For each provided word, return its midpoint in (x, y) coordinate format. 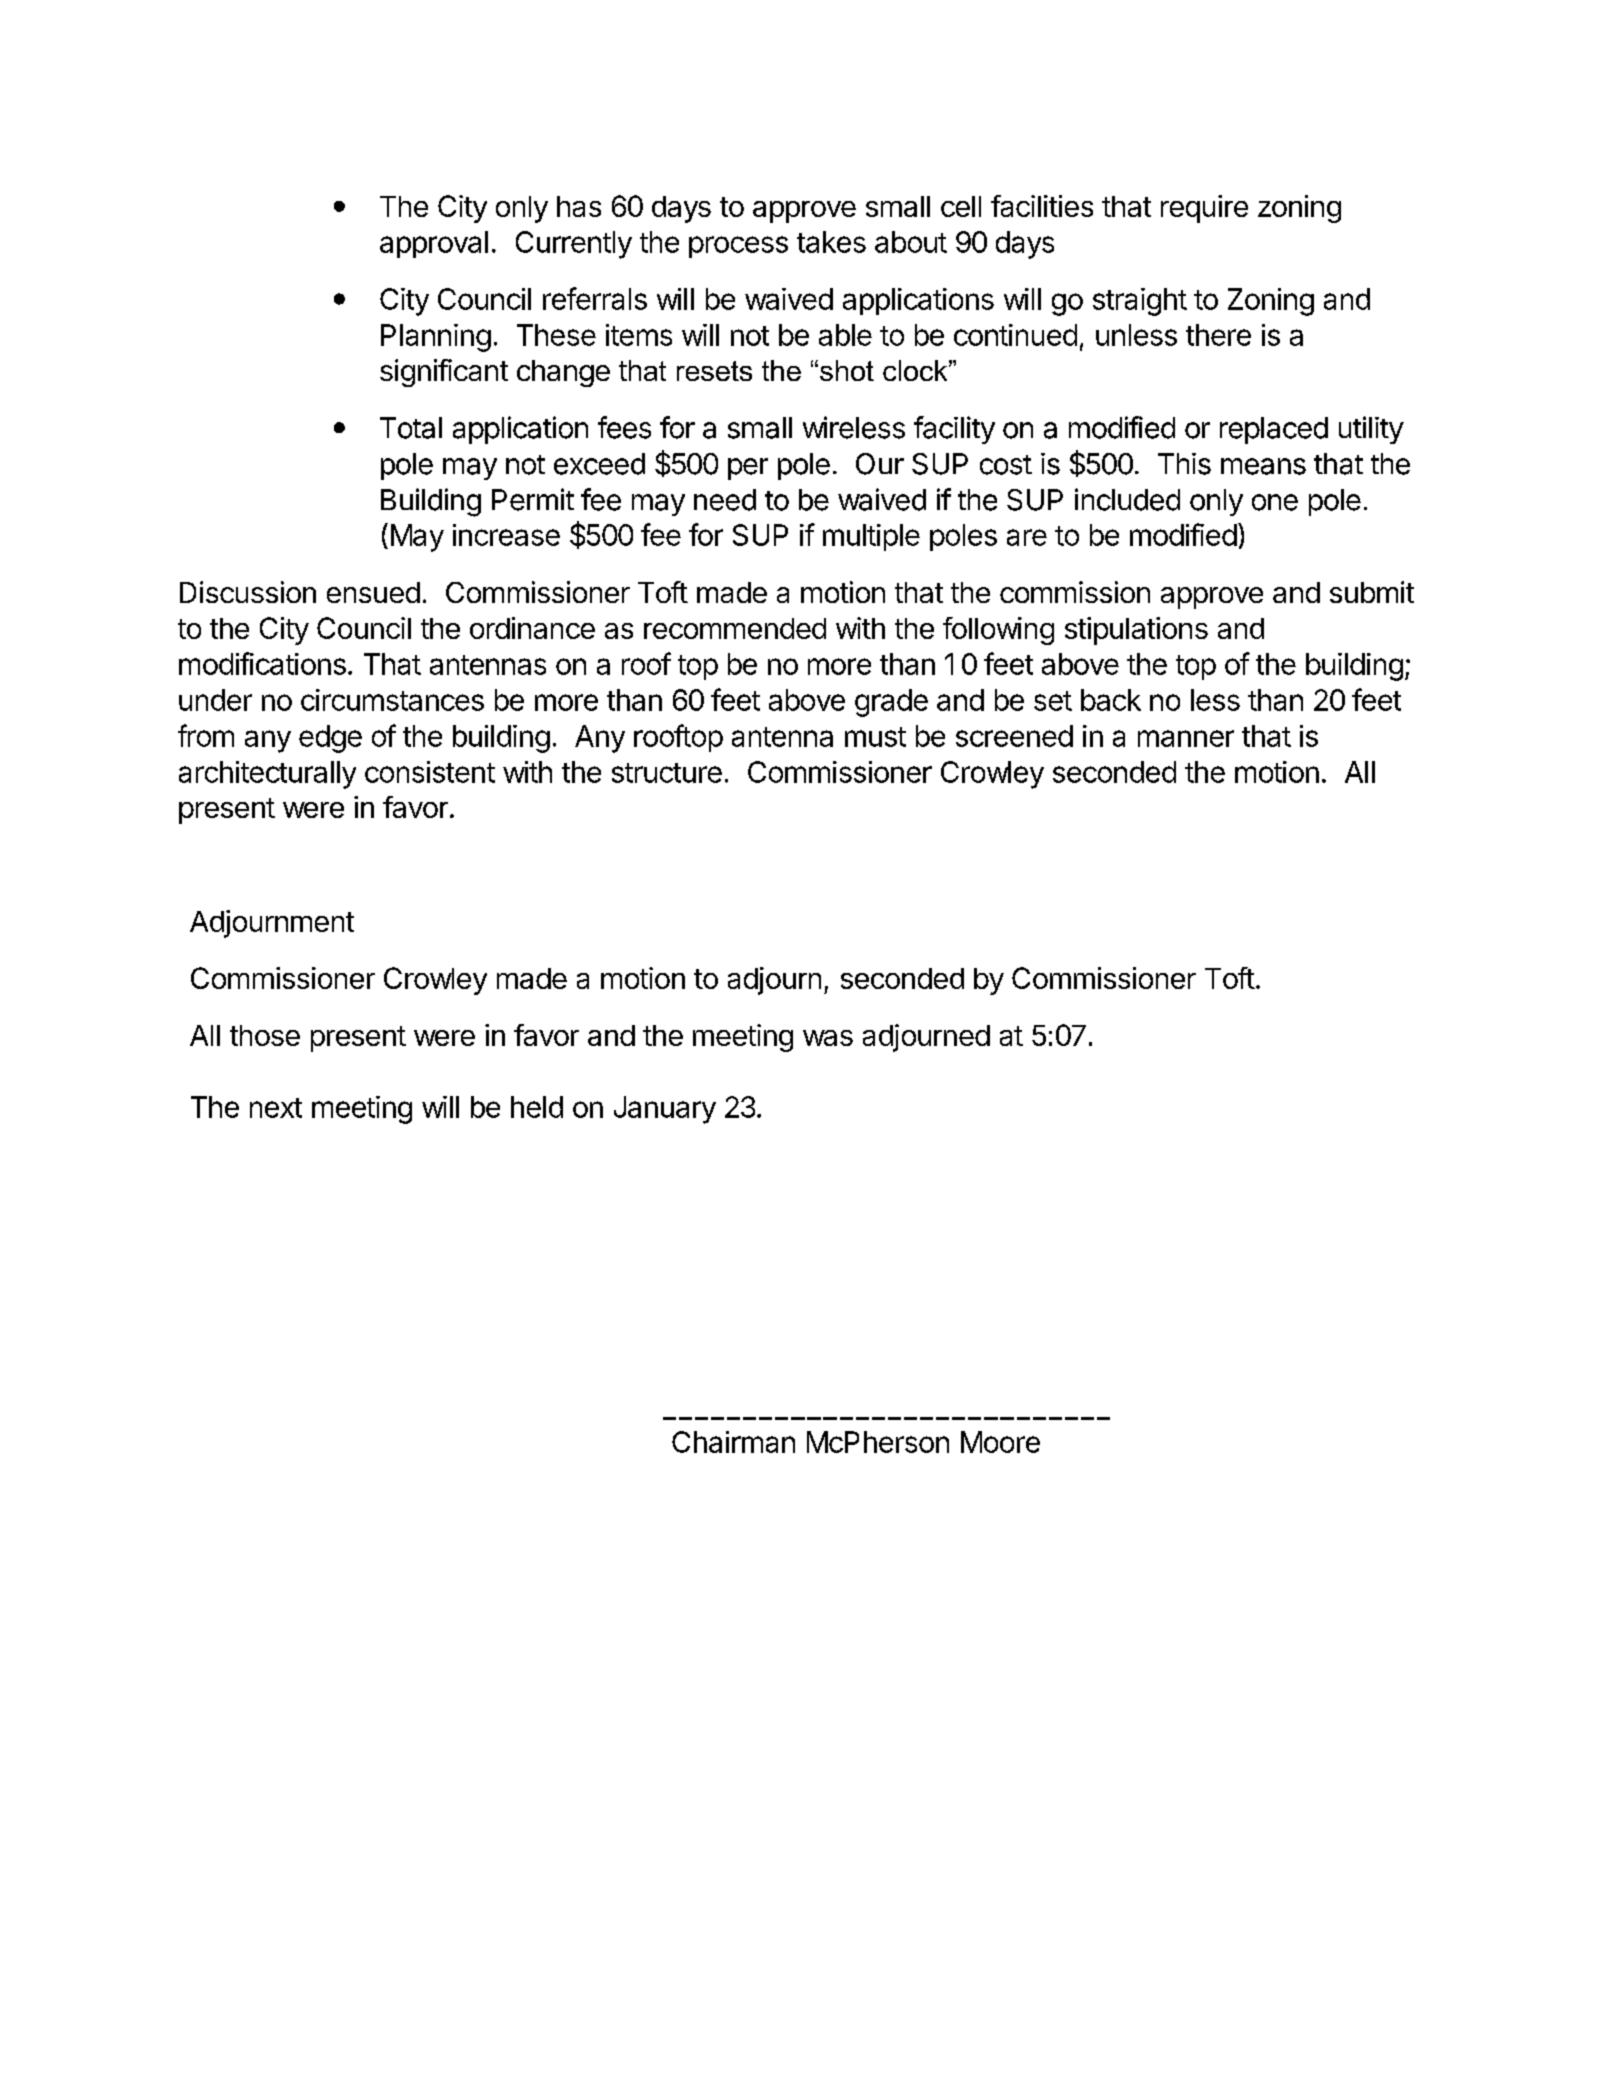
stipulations (1136, 631)
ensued (373, 592)
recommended (735, 628)
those (265, 1035)
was (828, 1038)
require (1204, 209)
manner (1186, 738)
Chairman (733, 1442)
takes (831, 242)
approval (434, 244)
